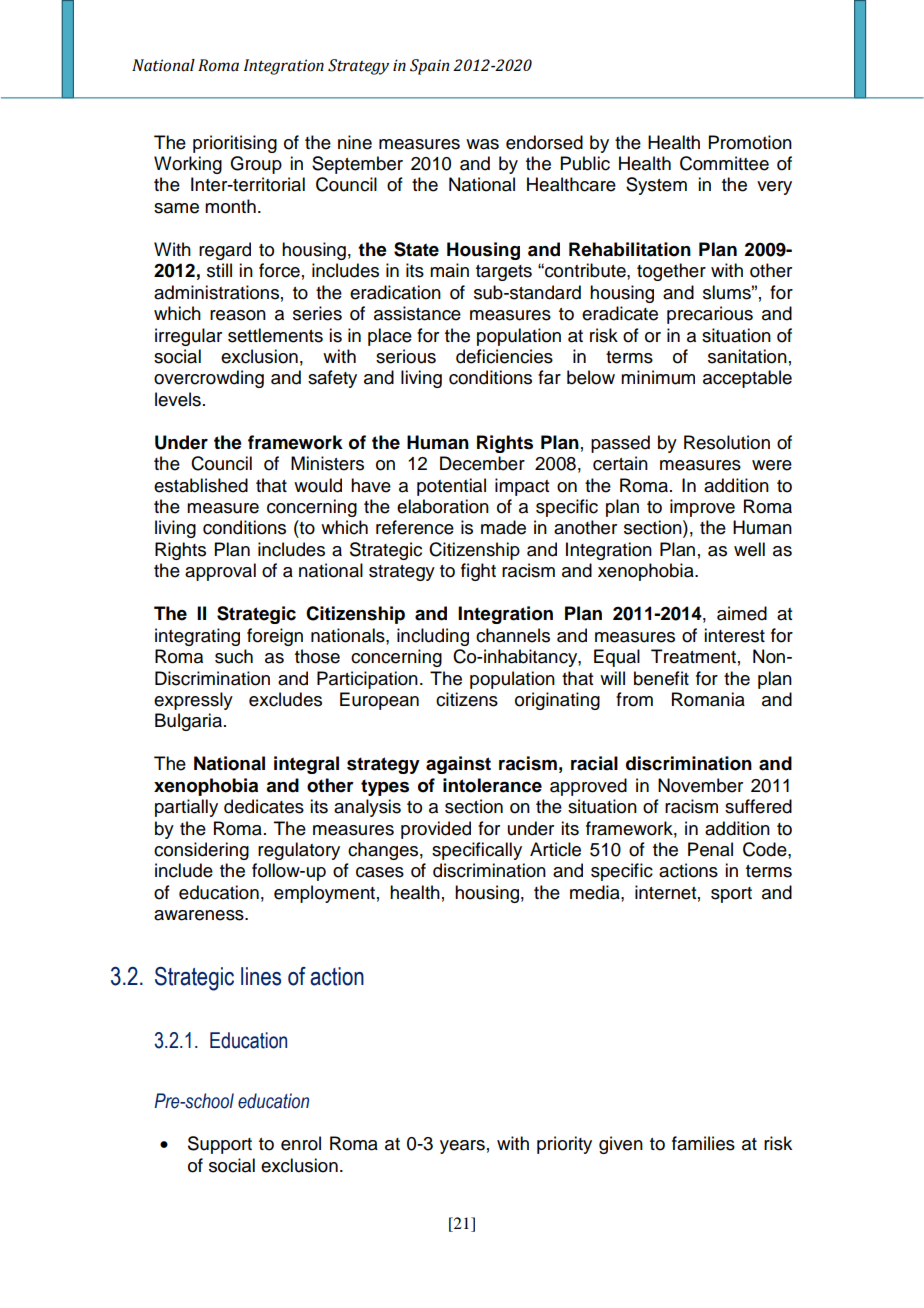  Describe the element at coordinates (201, 851) in the document. I see `considering` at that location.
